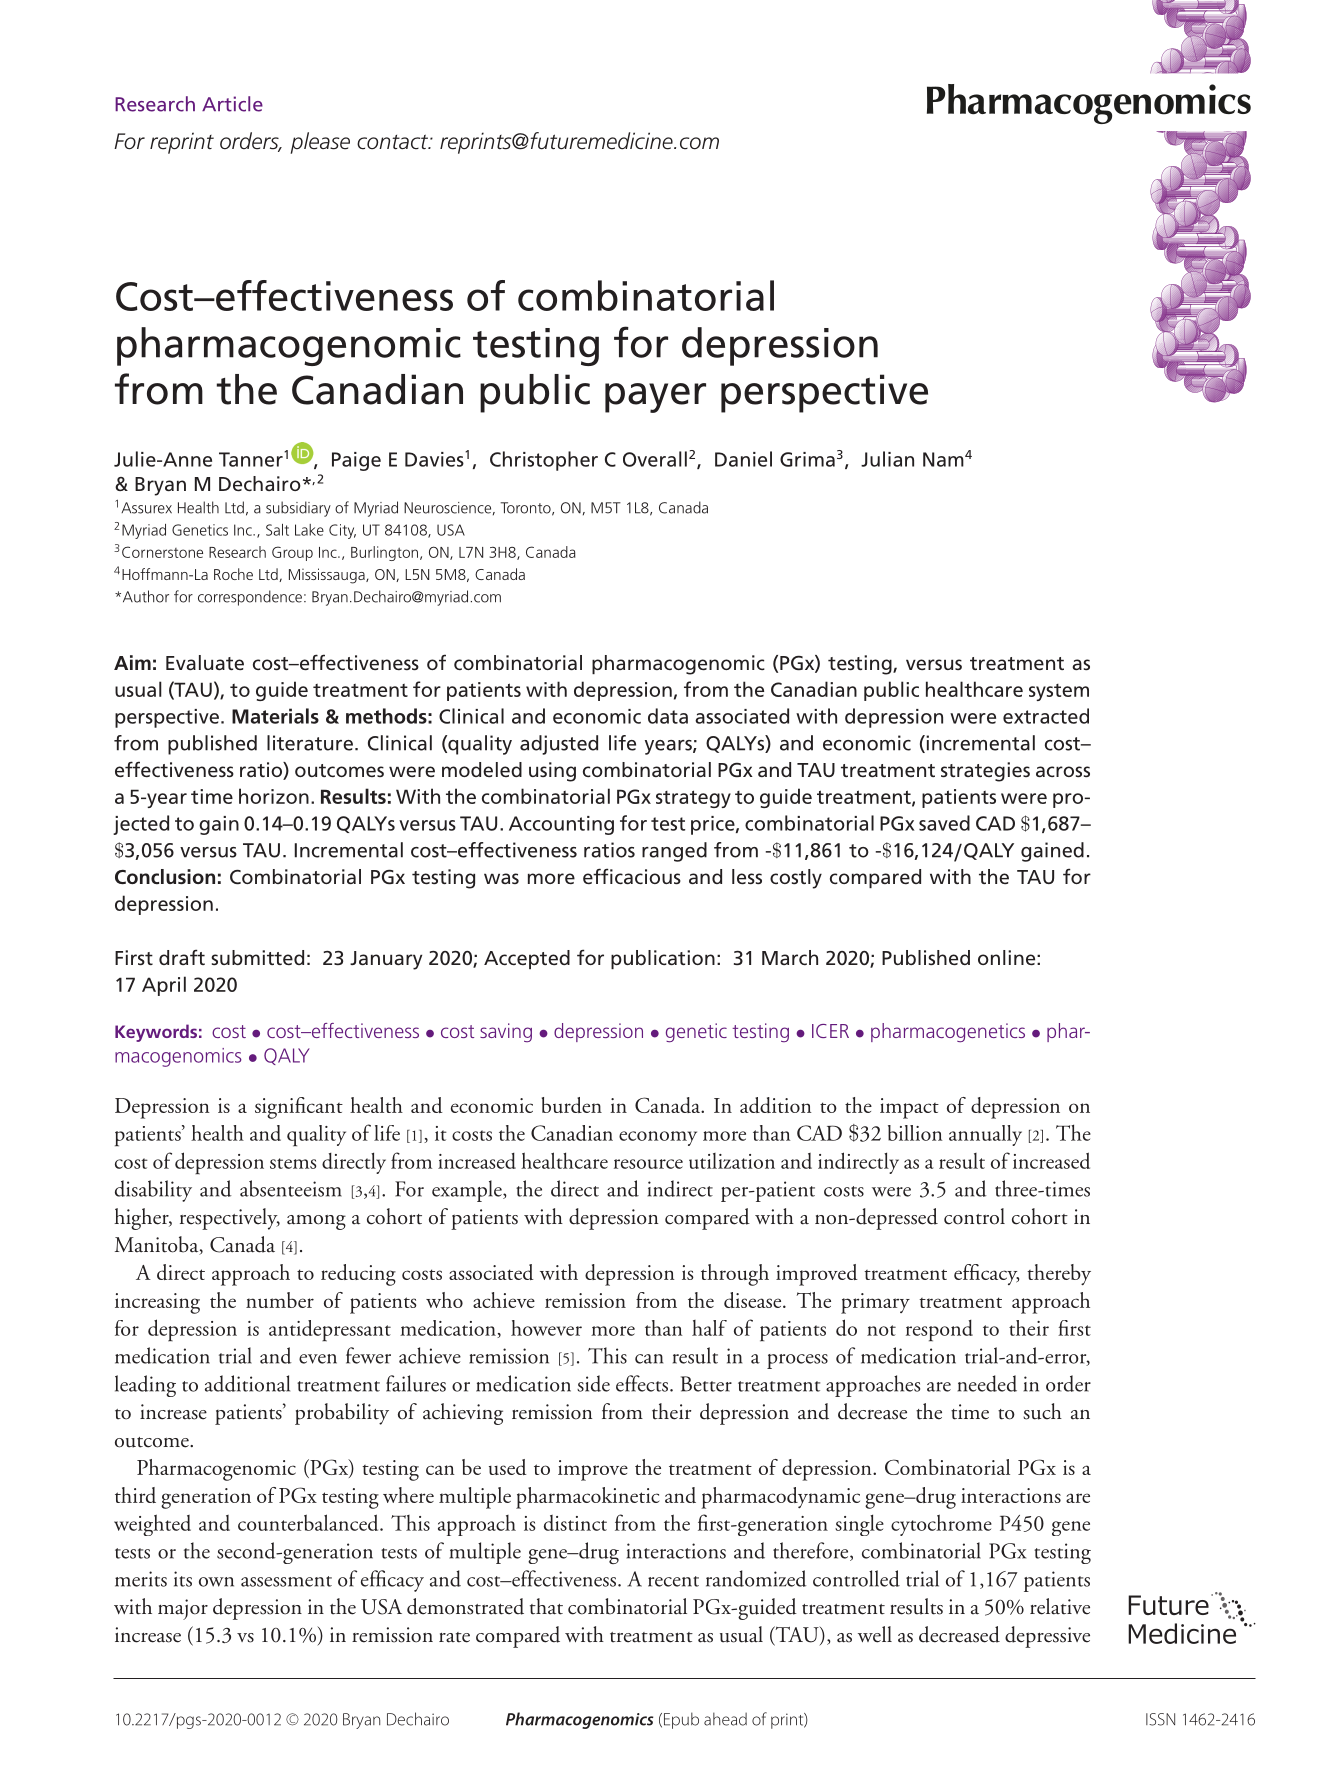 The height and width of the screenshot is (1775, 1320). I want to click on payer, so click(655, 398).
